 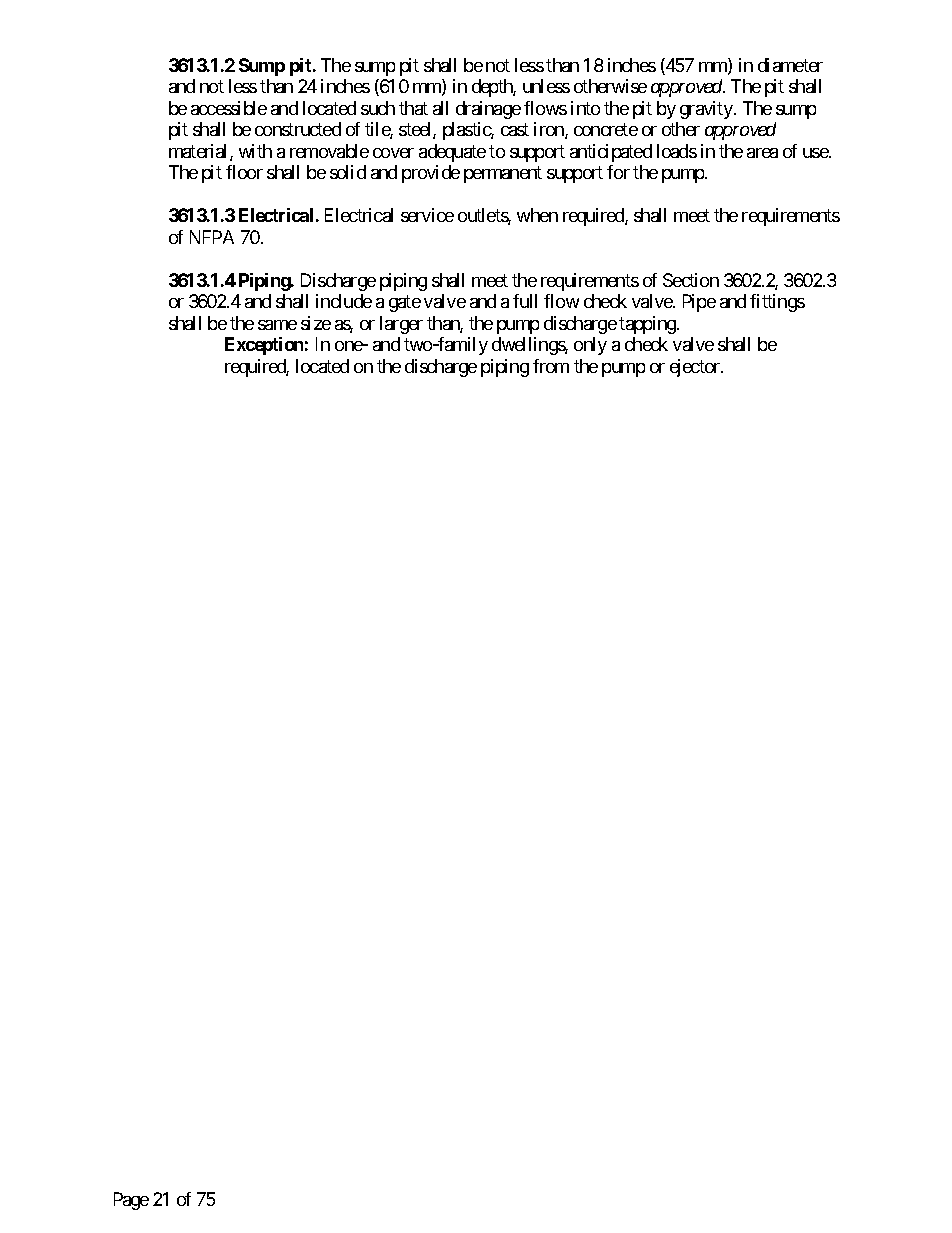 What do you see at coordinates (525, 301) in the page?
I see `full` at bounding box center [525, 301].
